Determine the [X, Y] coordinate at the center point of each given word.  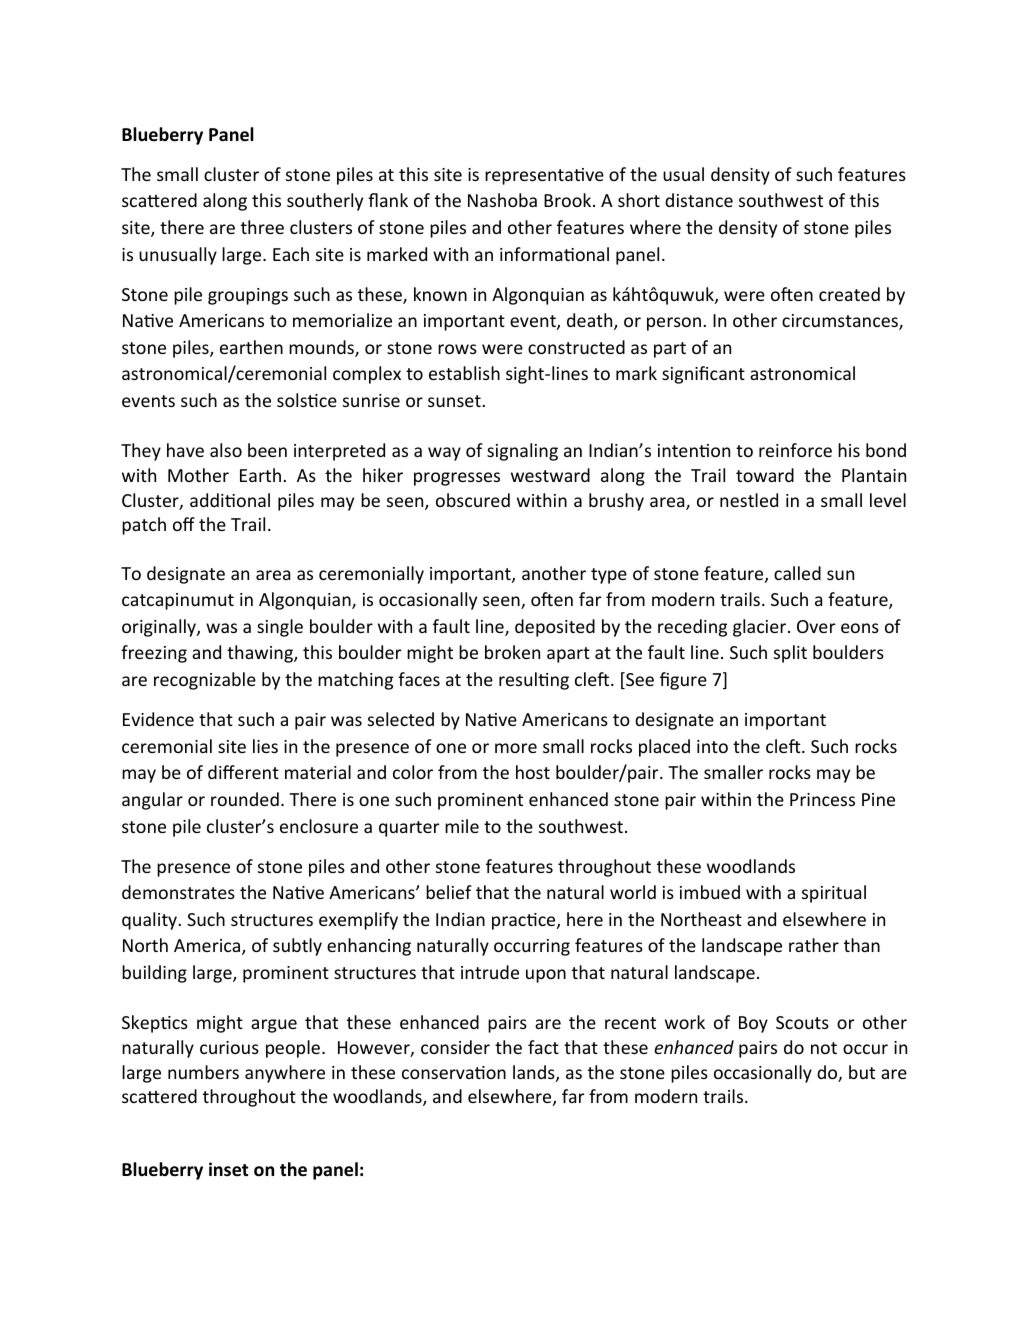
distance [699, 200]
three [262, 227]
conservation [454, 1072]
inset [228, 1169]
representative [544, 176]
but [862, 1072]
